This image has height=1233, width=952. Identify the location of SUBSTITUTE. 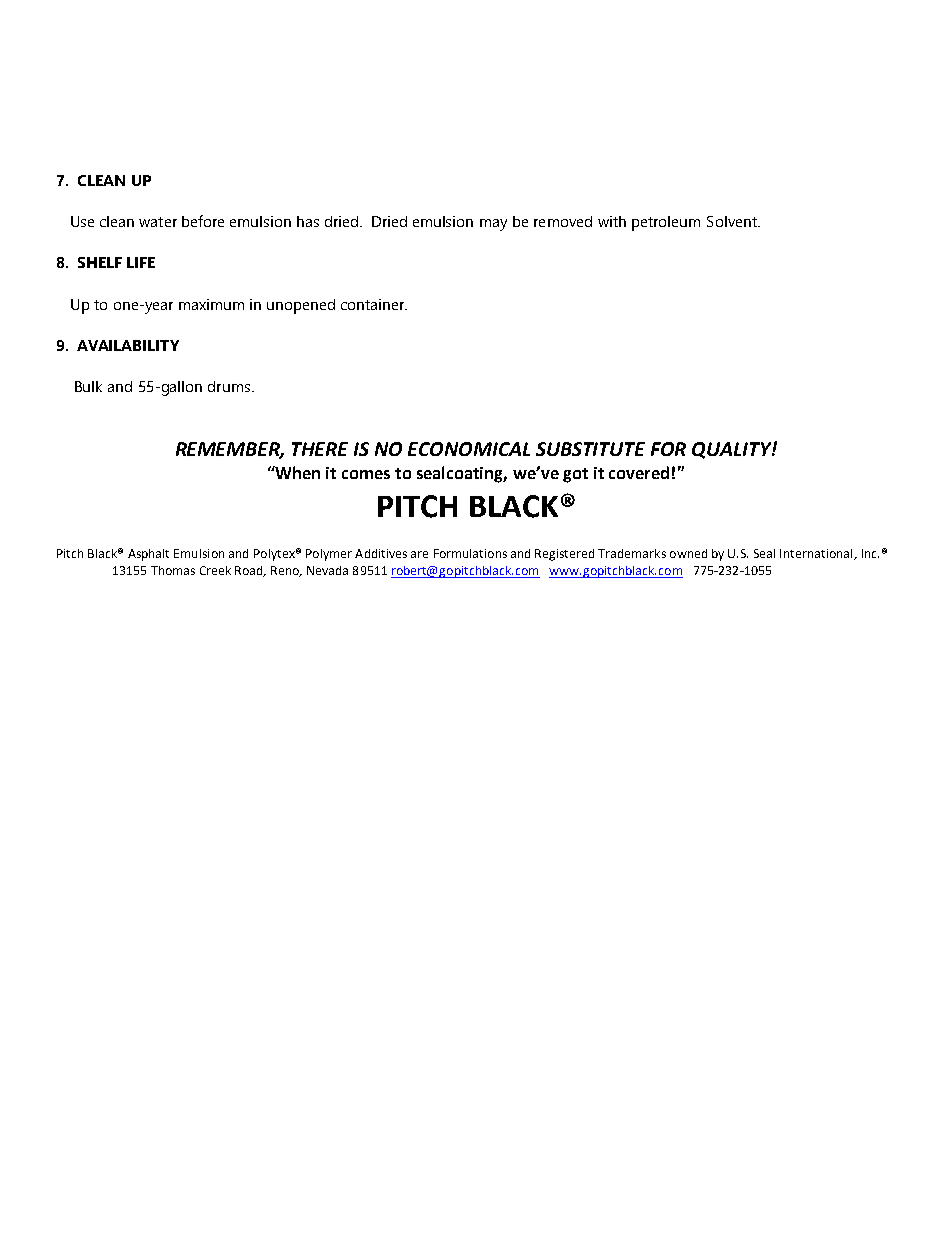
(590, 449).
